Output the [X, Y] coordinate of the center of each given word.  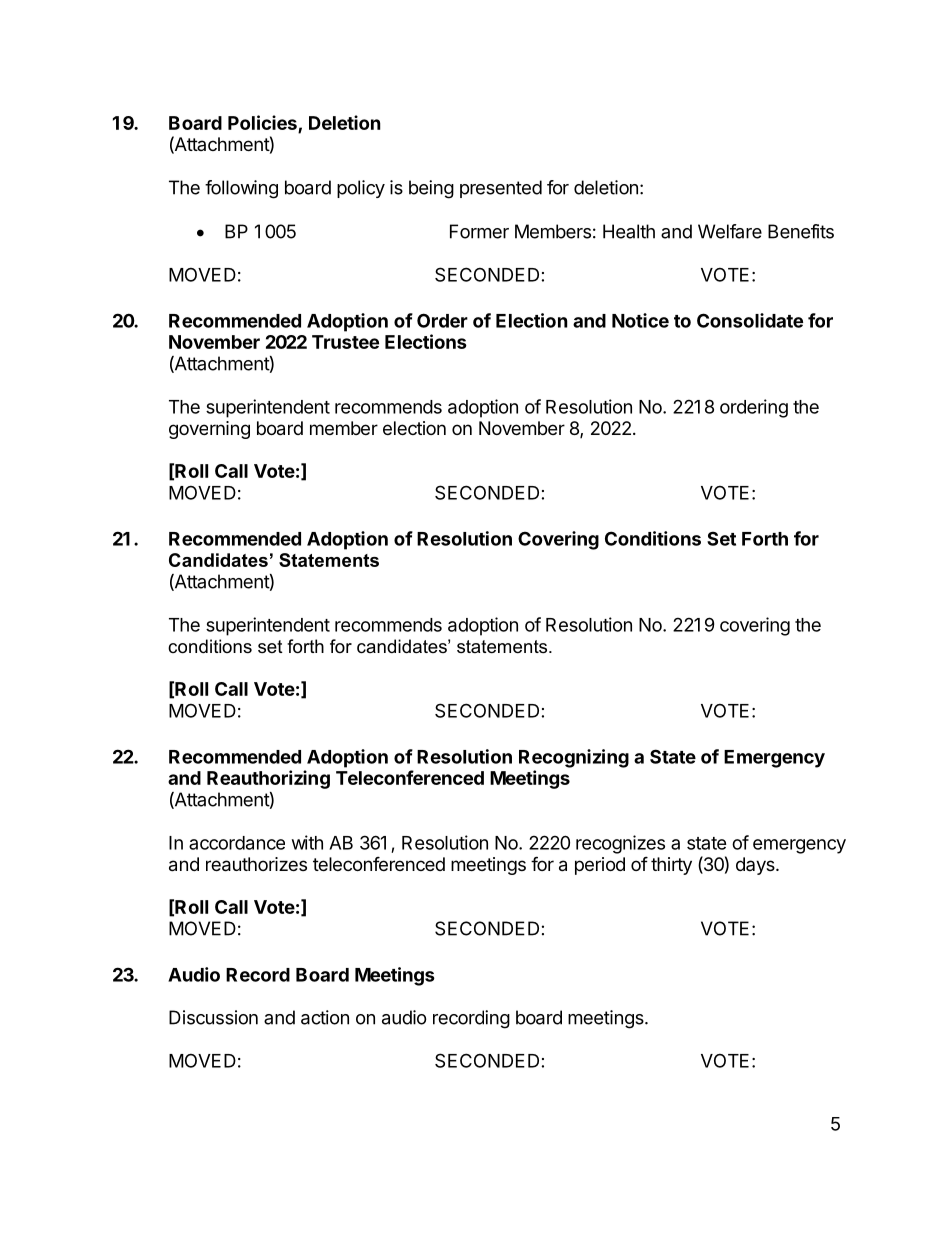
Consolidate [750, 320]
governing [209, 430]
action [325, 1017]
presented [501, 189]
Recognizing [574, 758]
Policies [262, 122]
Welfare [730, 231]
